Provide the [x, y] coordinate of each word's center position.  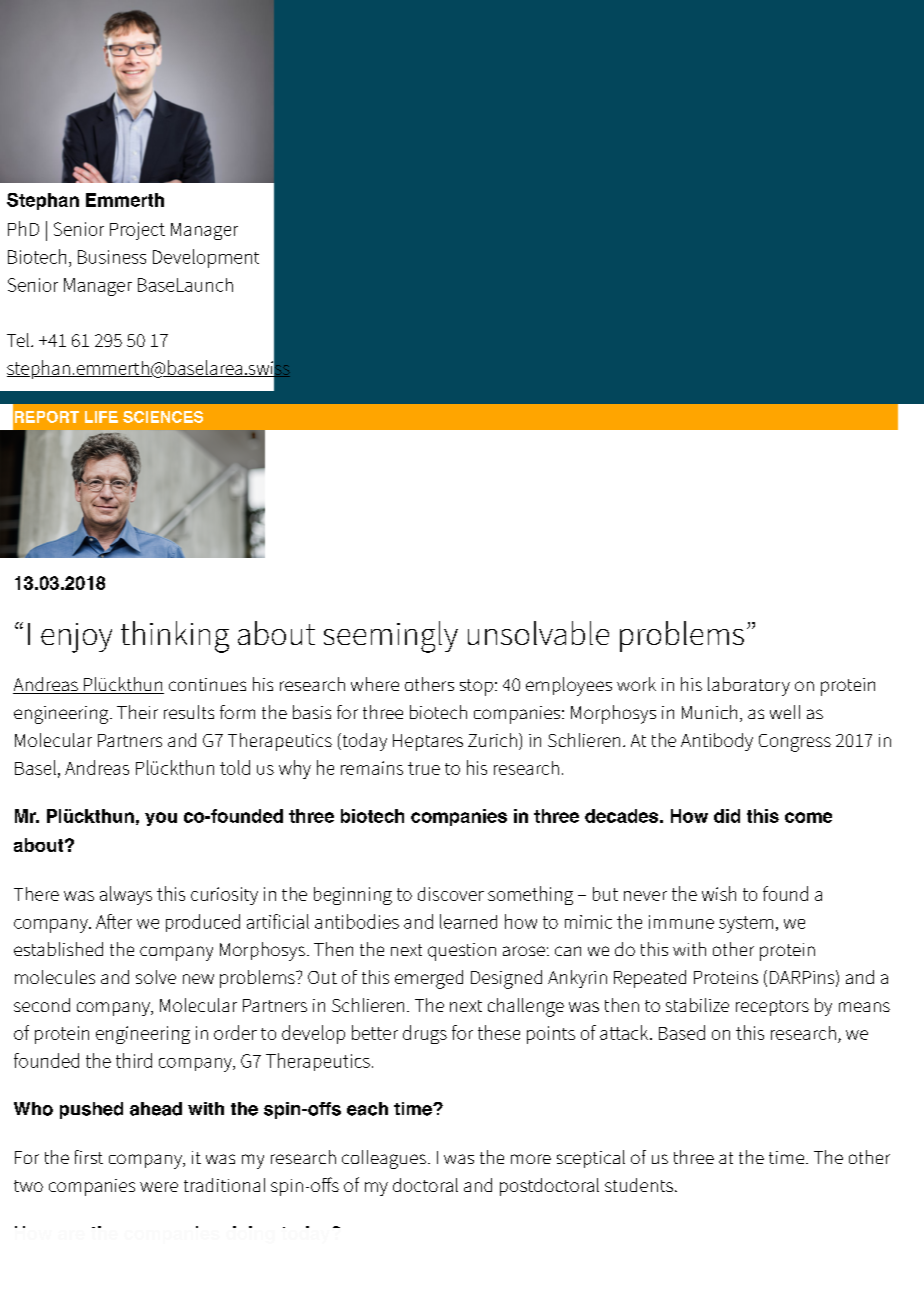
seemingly [391, 637]
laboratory [749, 686]
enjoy [76, 638]
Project [137, 231]
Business [112, 257]
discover [451, 894]
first [89, 1157]
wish [719, 893]
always [126, 895]
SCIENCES [163, 417]
